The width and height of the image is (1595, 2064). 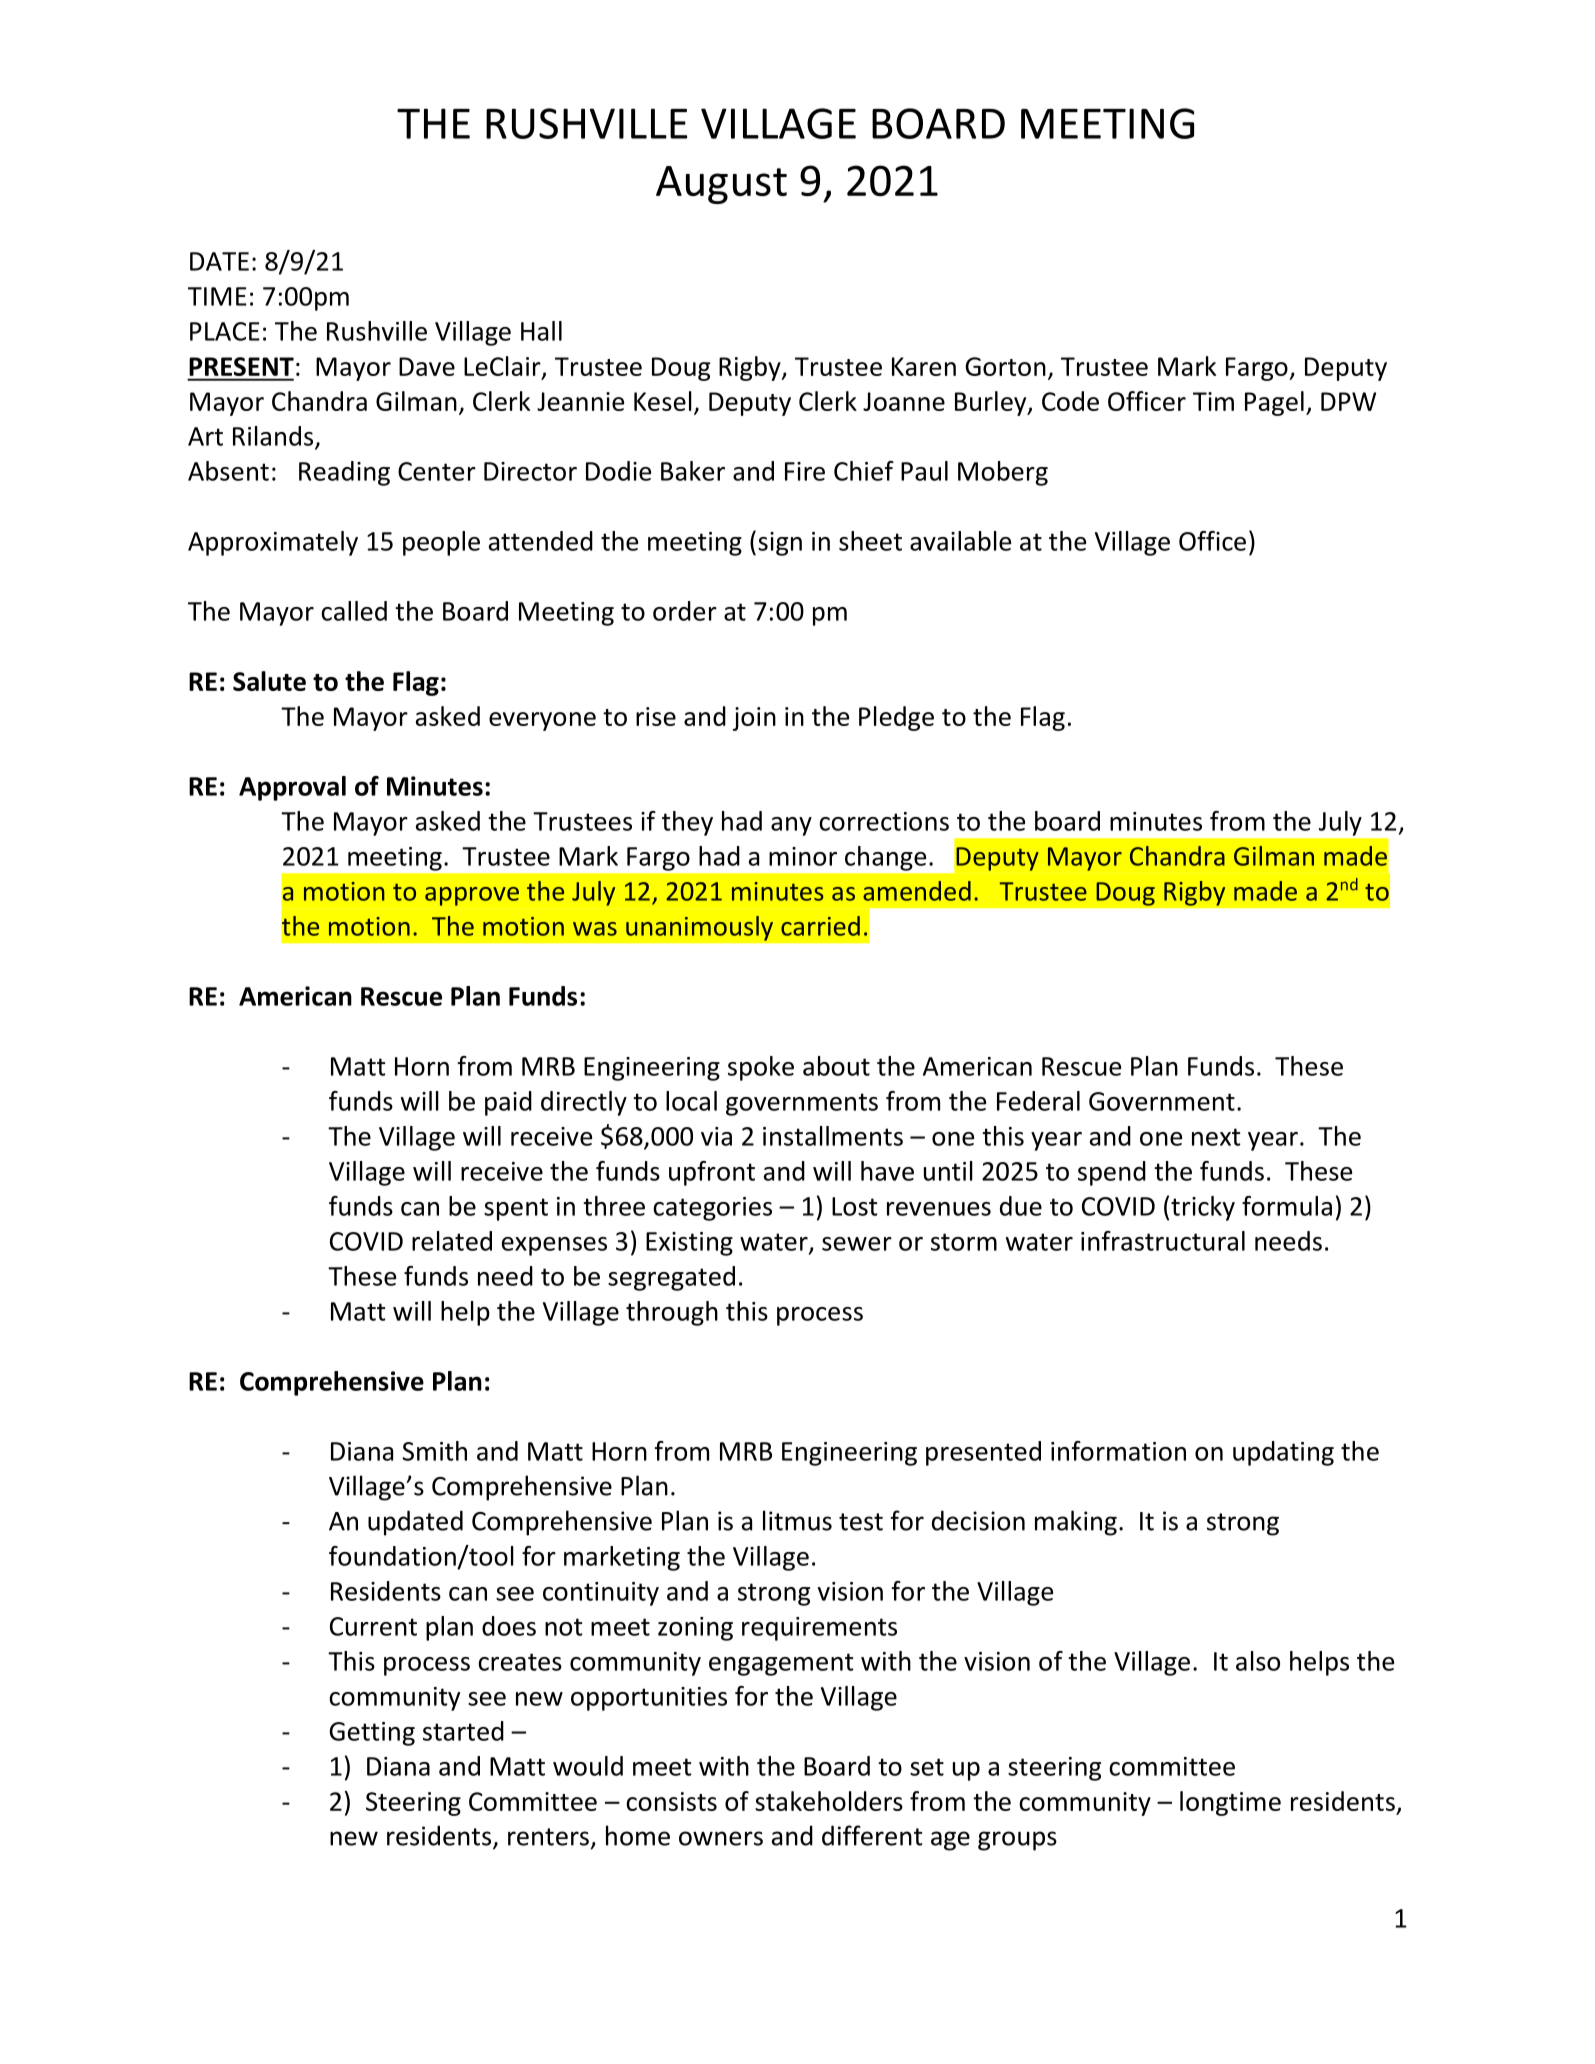 What do you see at coordinates (721, 185) in the image?
I see `August` at bounding box center [721, 185].
